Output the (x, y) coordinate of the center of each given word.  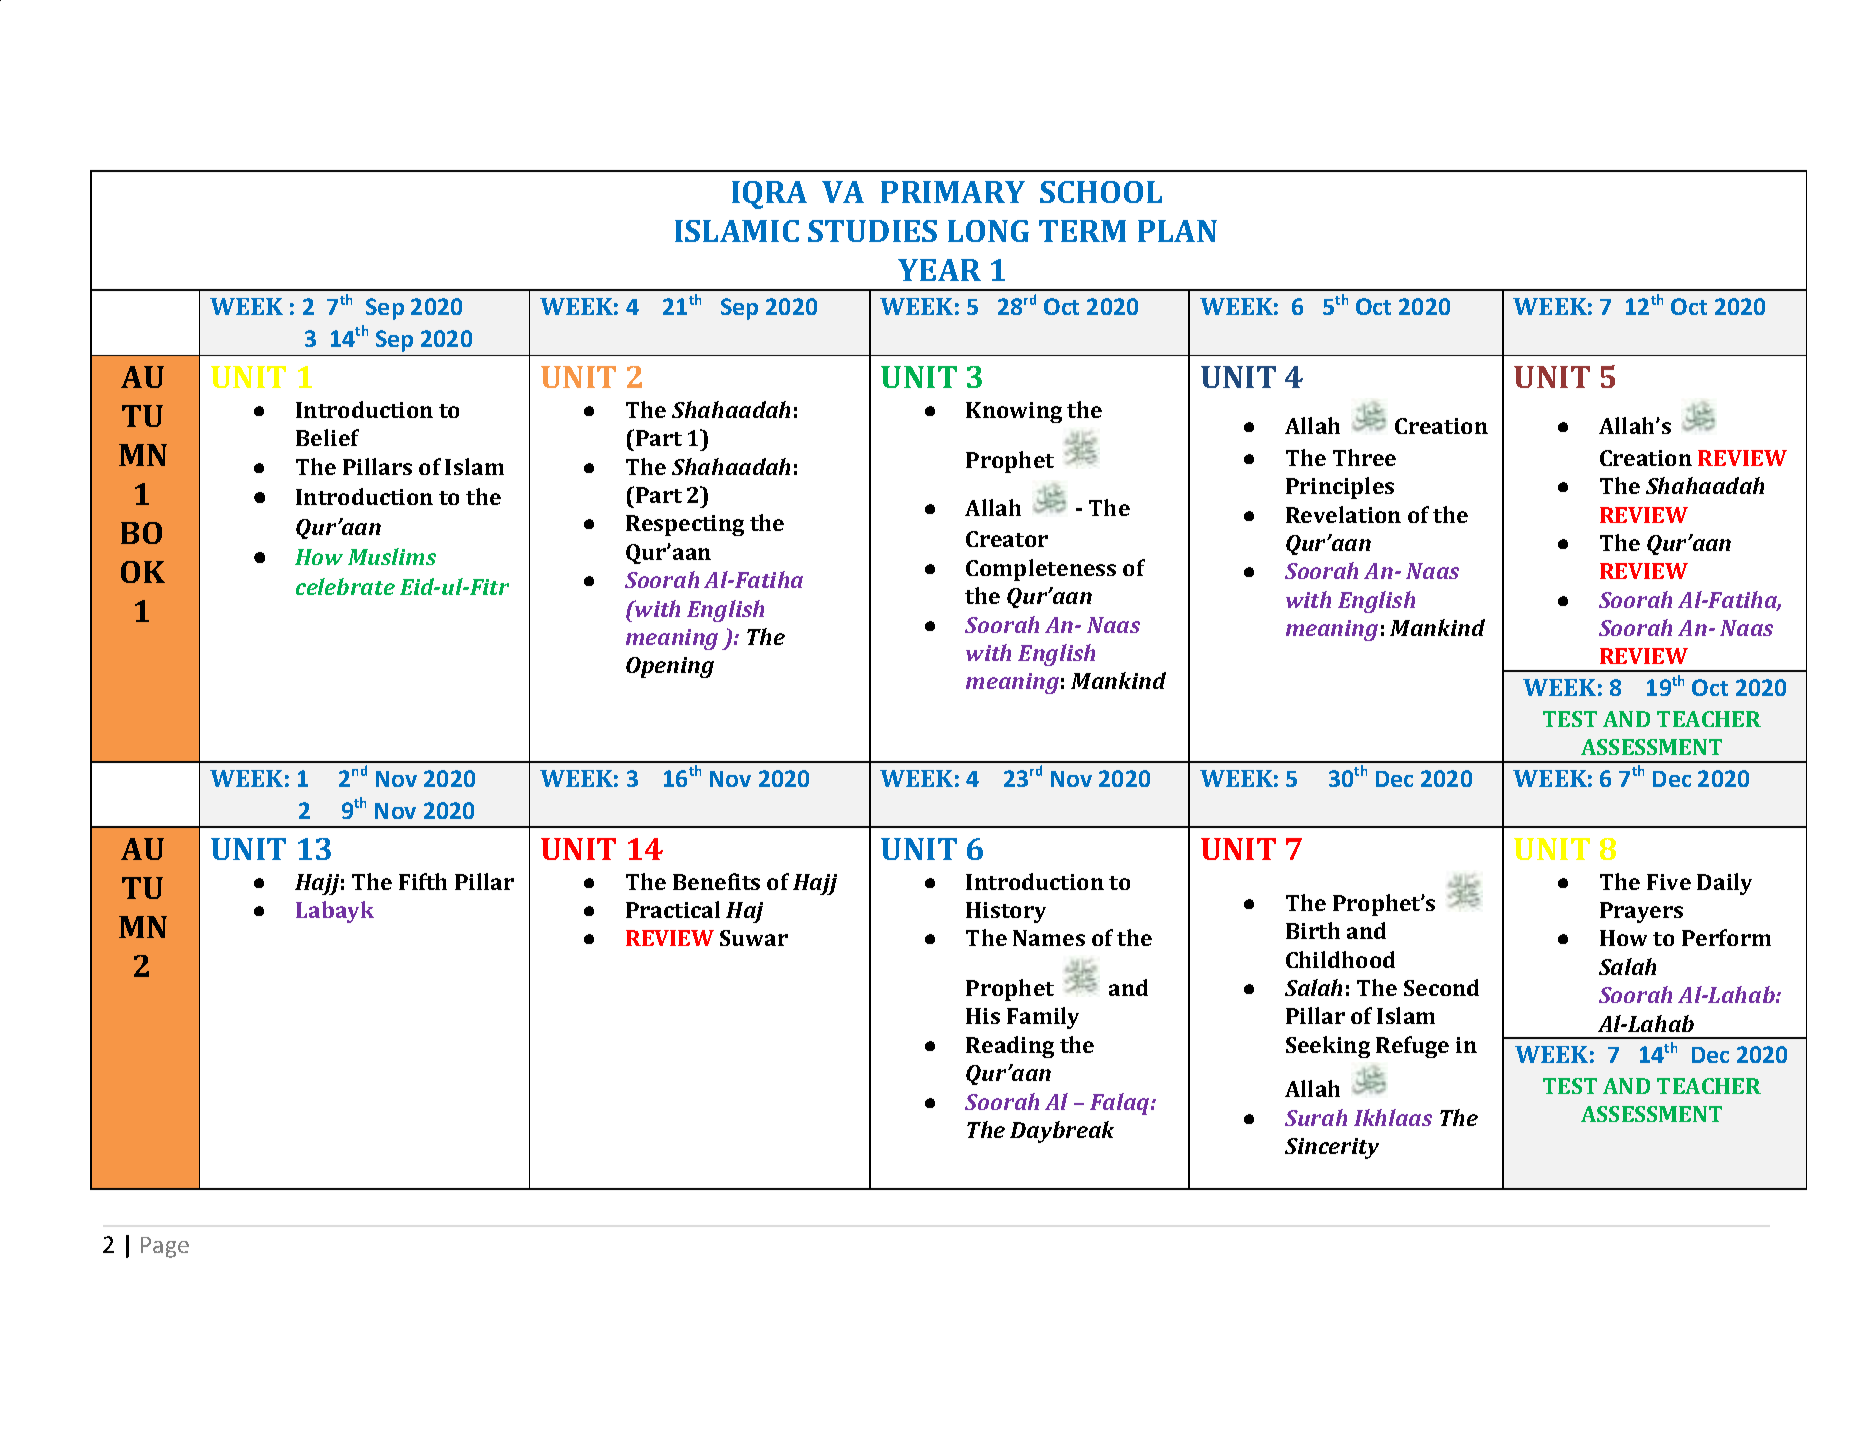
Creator (1007, 539)
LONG (988, 231)
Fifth (423, 881)
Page (165, 1247)
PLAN (1177, 231)
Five (1669, 882)
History (1006, 912)
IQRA (769, 195)
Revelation (1343, 514)
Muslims (392, 556)
